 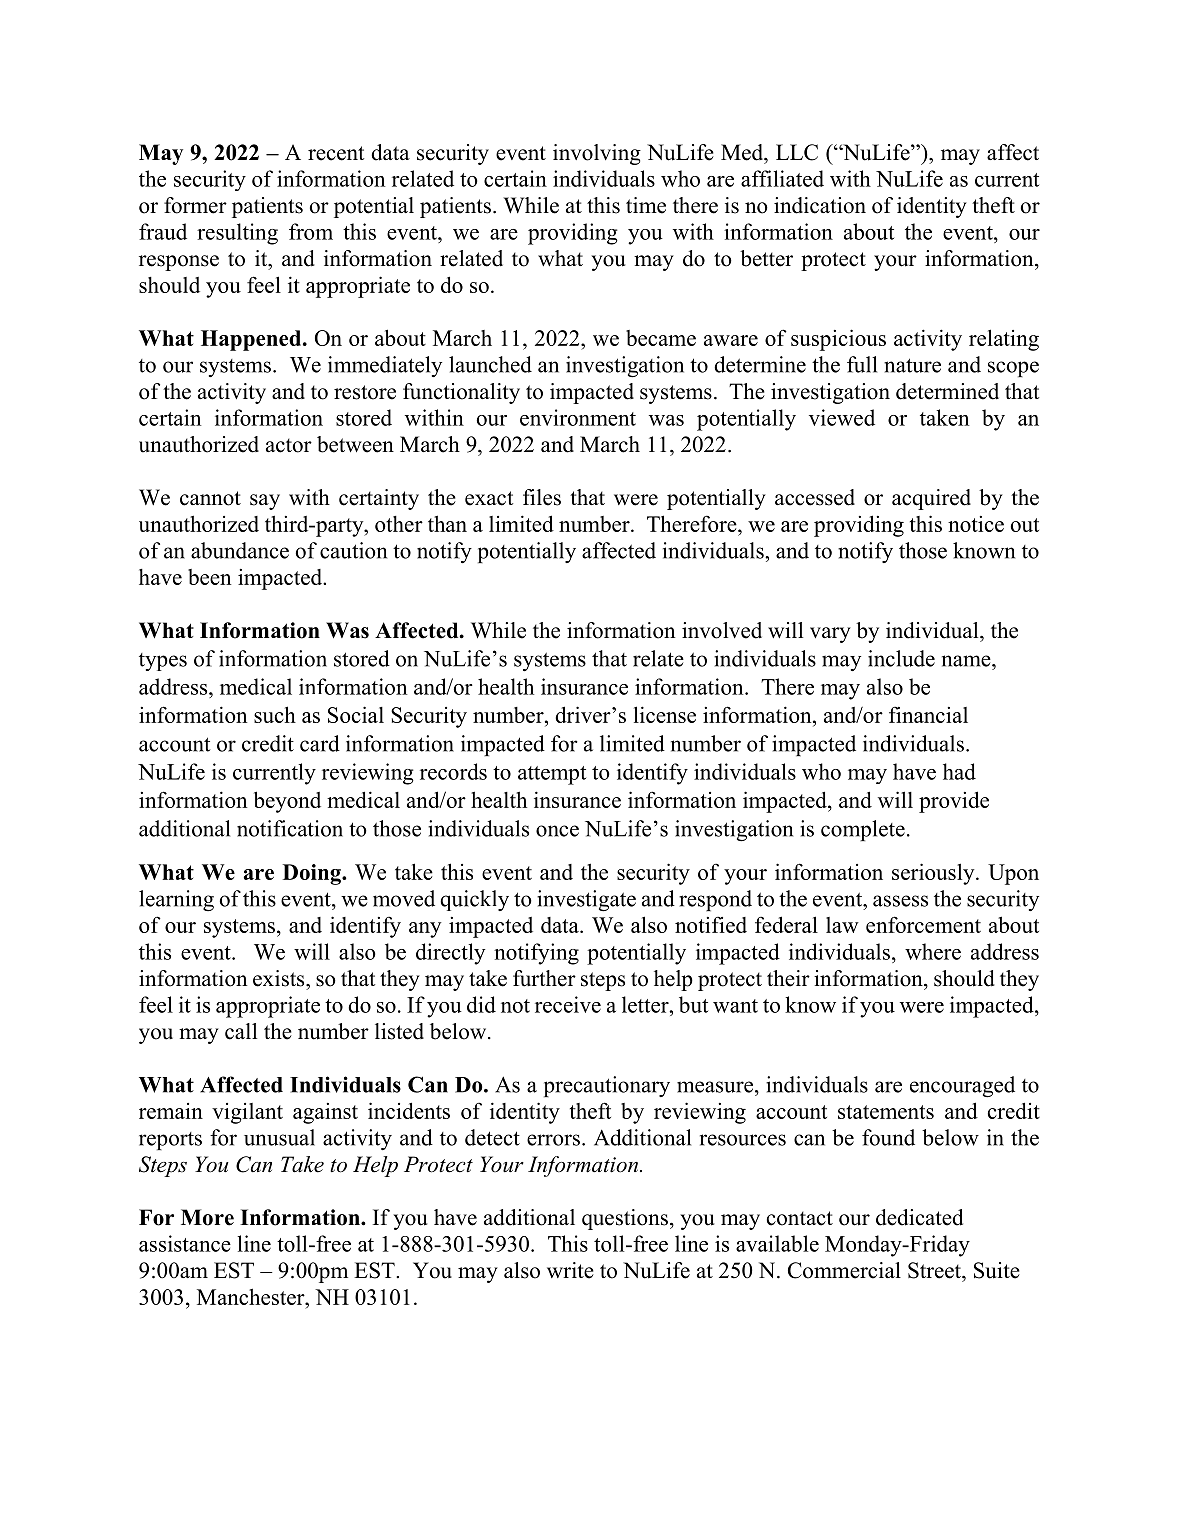 I want to click on involved, so click(x=722, y=630).
